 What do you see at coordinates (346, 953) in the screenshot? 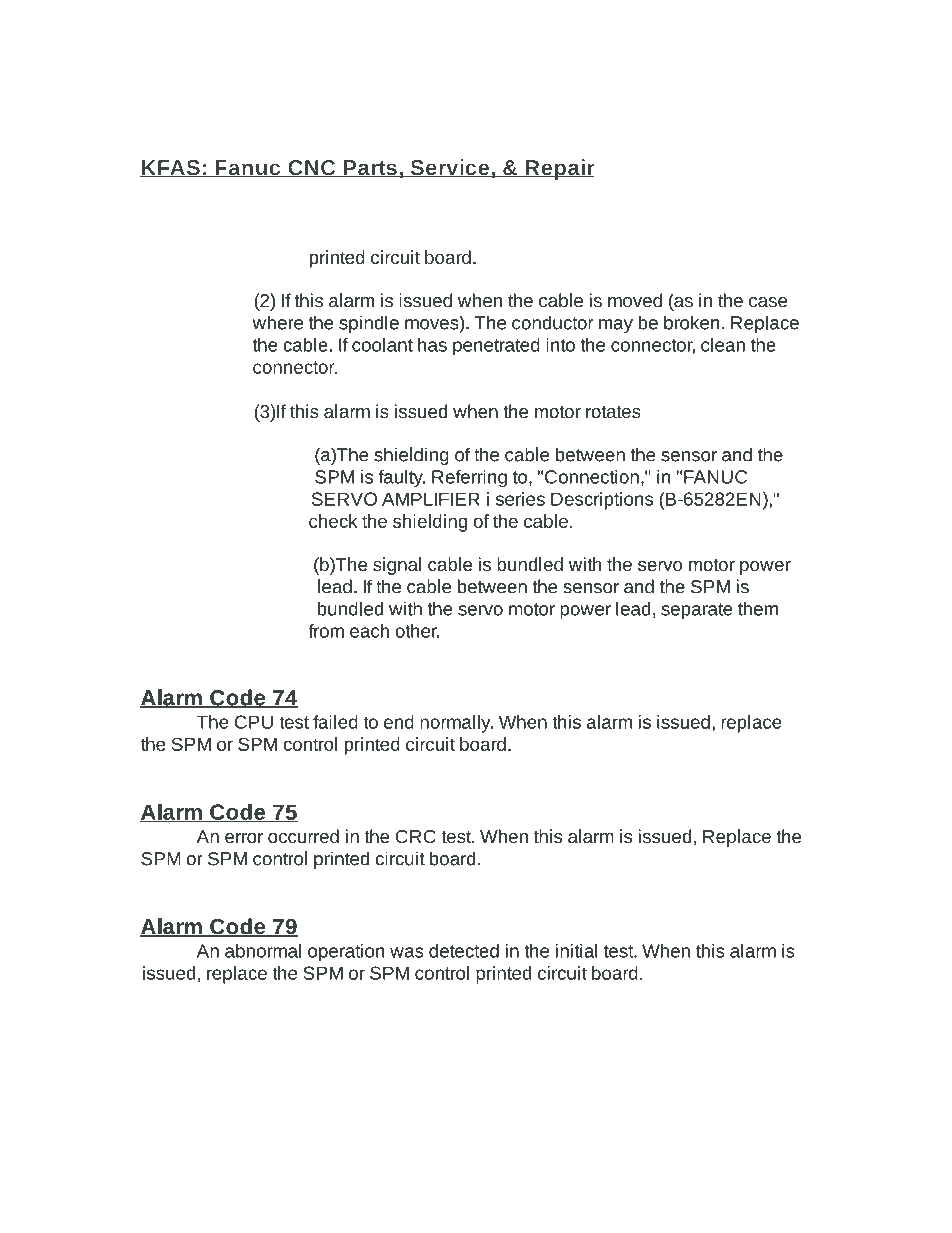
I see `operation` at bounding box center [346, 953].
